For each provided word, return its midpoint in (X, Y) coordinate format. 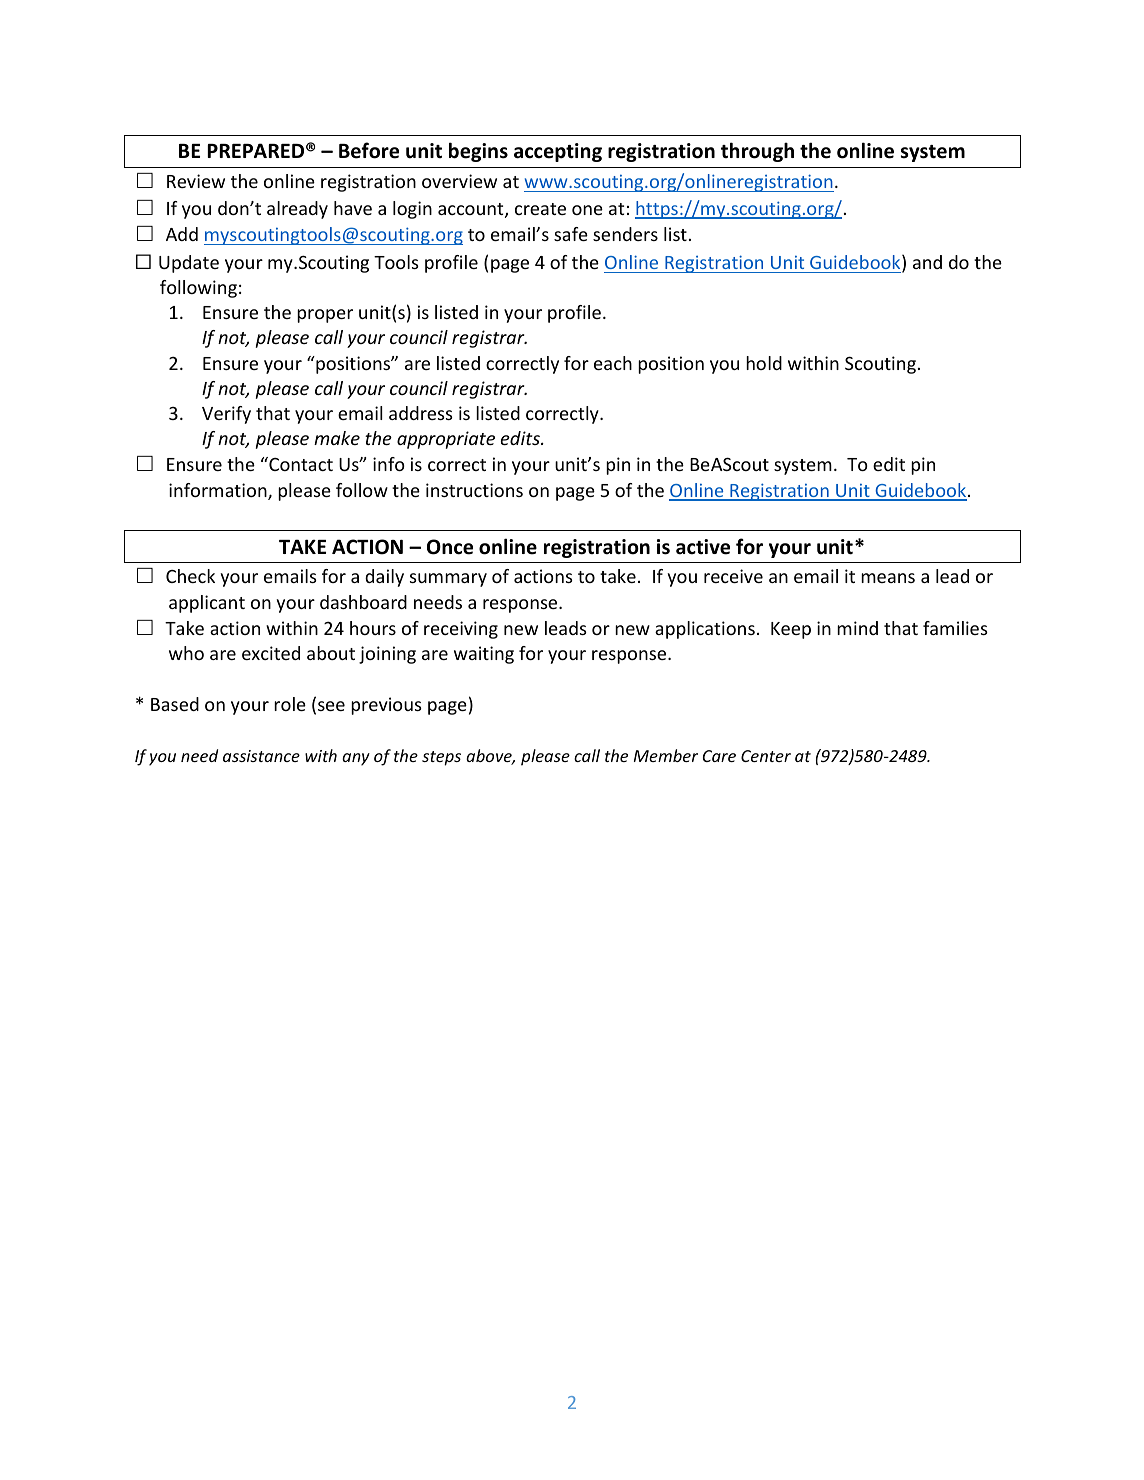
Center (766, 756)
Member (666, 755)
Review (196, 181)
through (757, 152)
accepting (558, 152)
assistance (261, 756)
